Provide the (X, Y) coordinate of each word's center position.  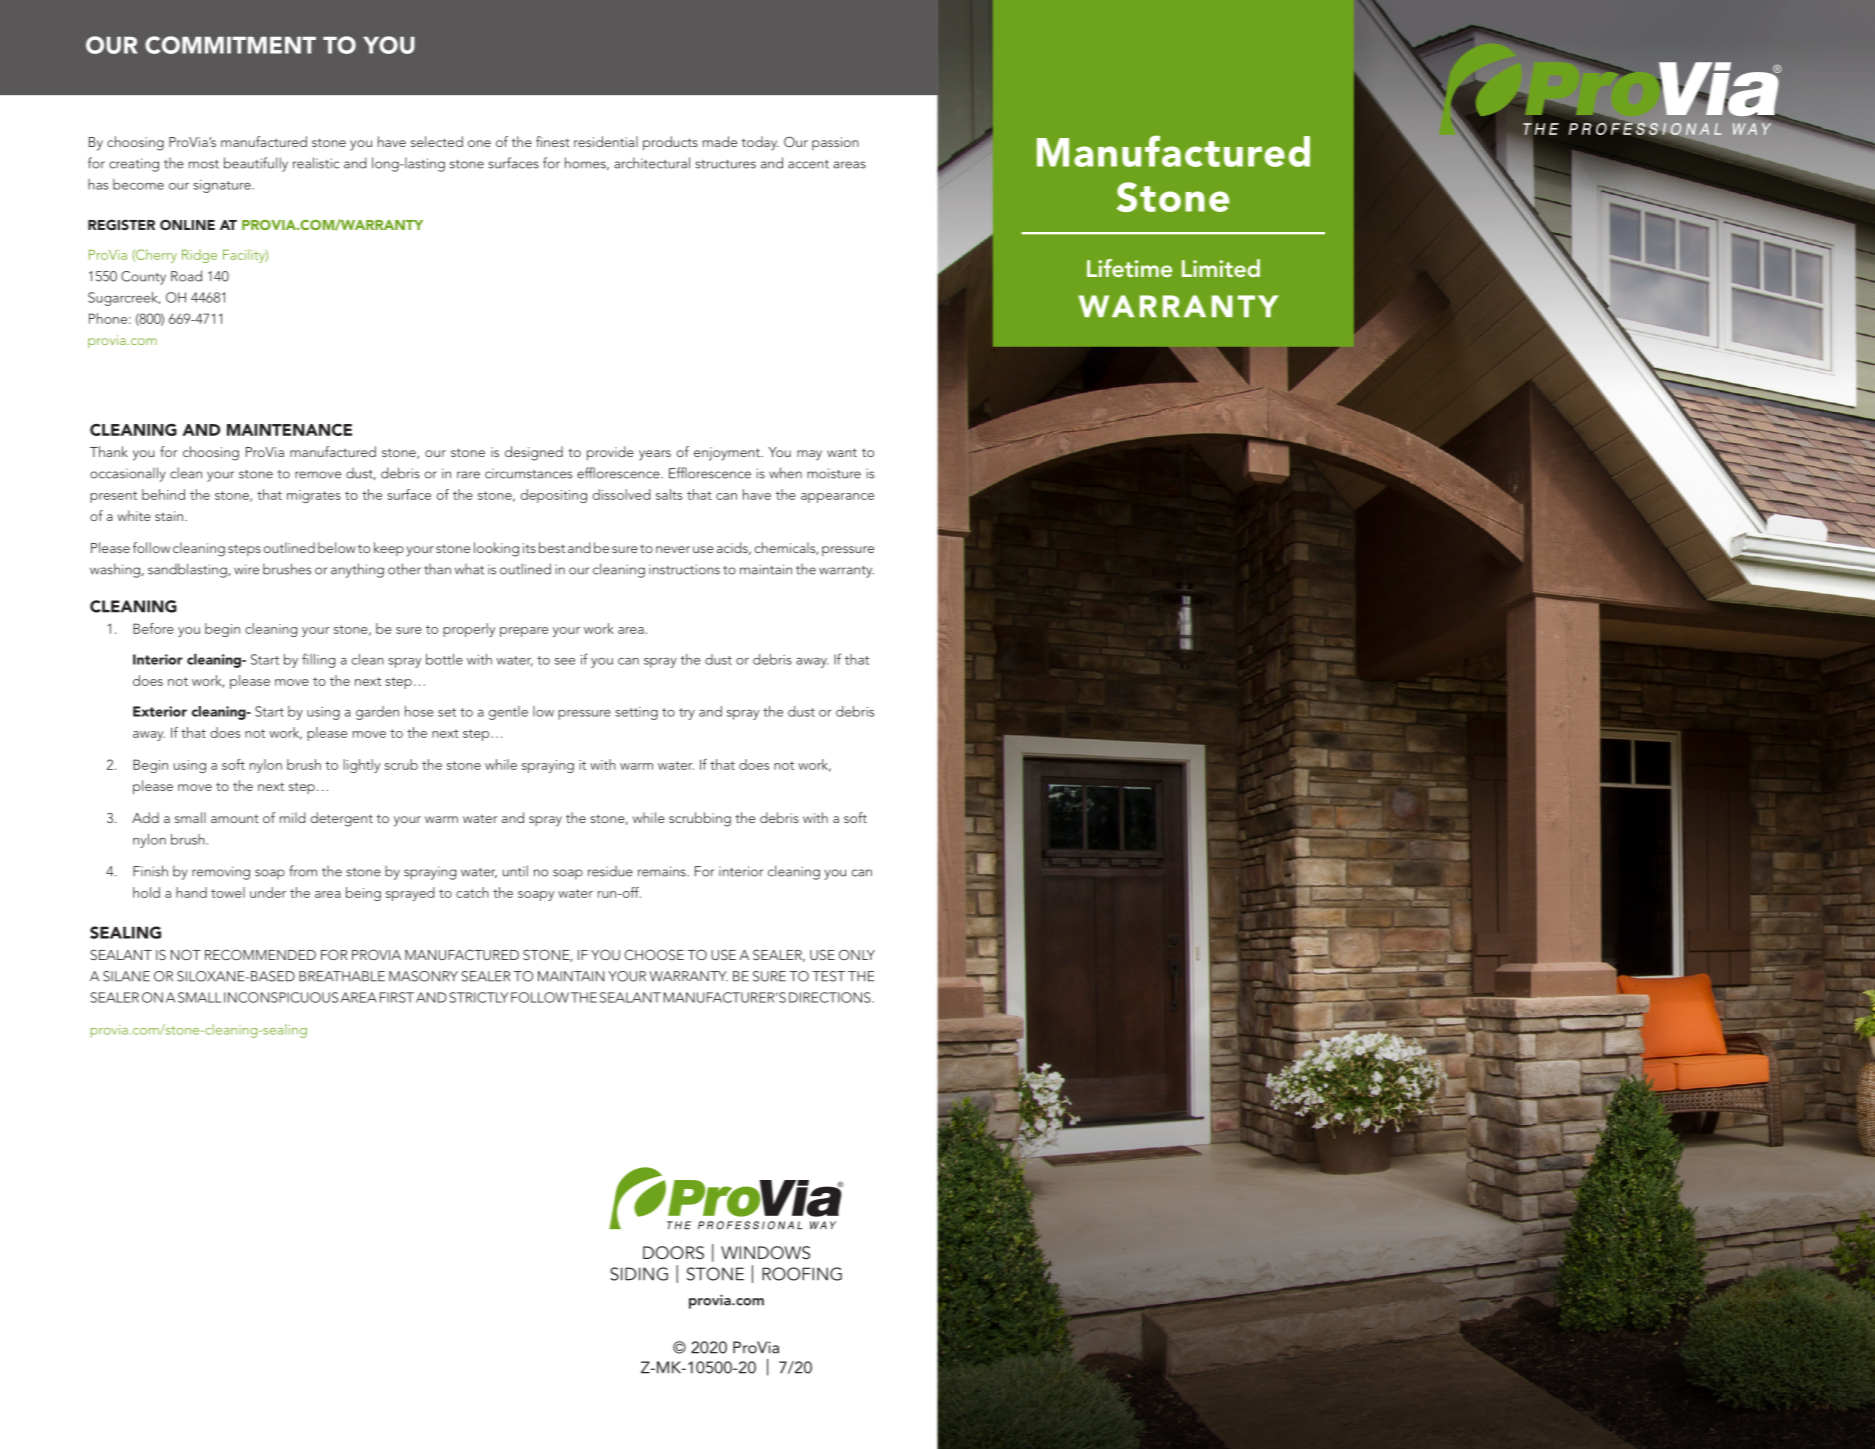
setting (636, 713)
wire (246, 569)
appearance (837, 498)
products (670, 143)
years (655, 455)
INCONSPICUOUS (281, 997)
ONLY (857, 954)
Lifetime (1129, 268)
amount (235, 819)
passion (835, 143)
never (673, 549)
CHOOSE (654, 954)
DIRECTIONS (831, 997)
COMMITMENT (230, 45)
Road (186, 276)
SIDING (639, 1274)
